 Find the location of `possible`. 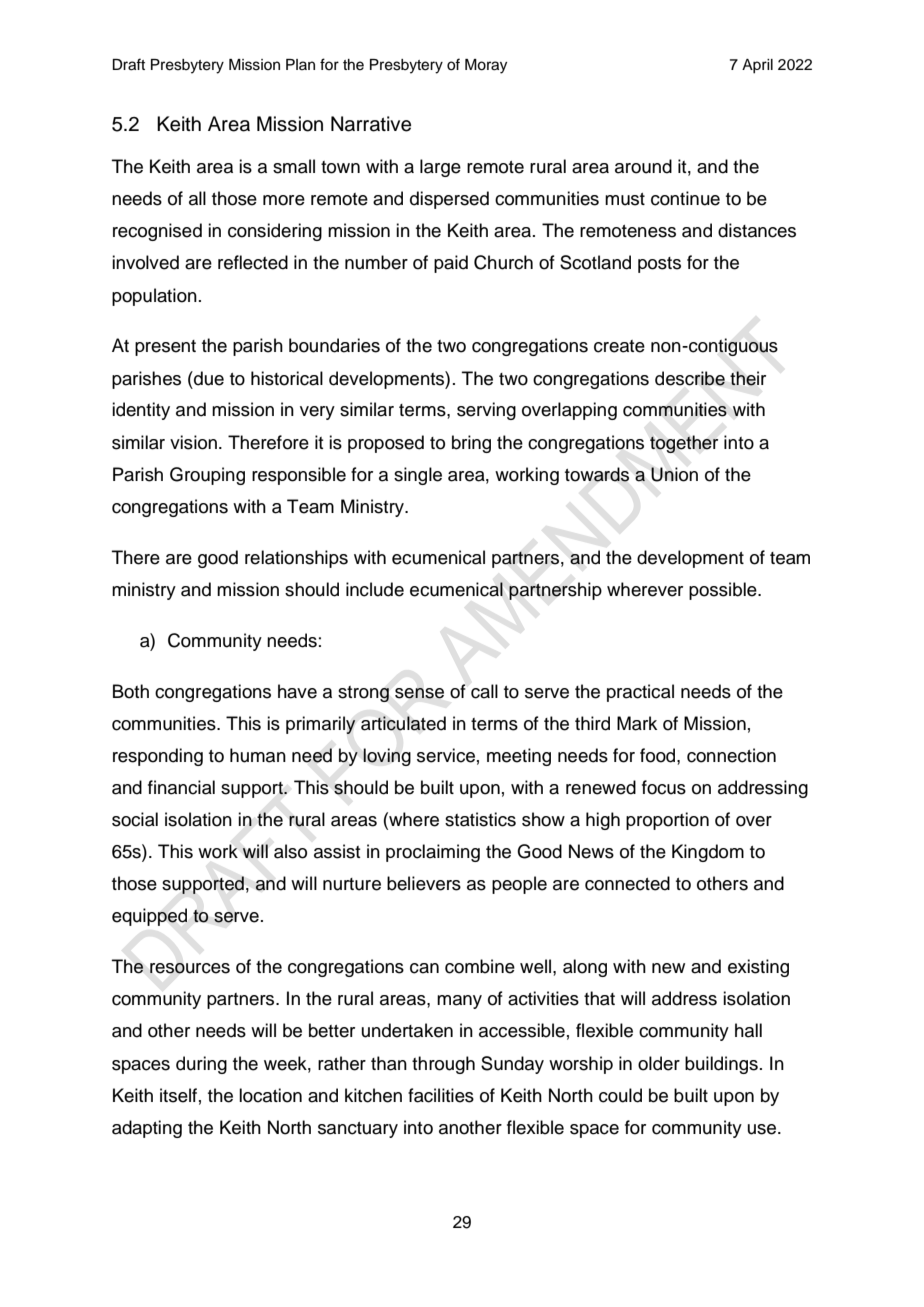

possible is located at coordinates (724, 591).
